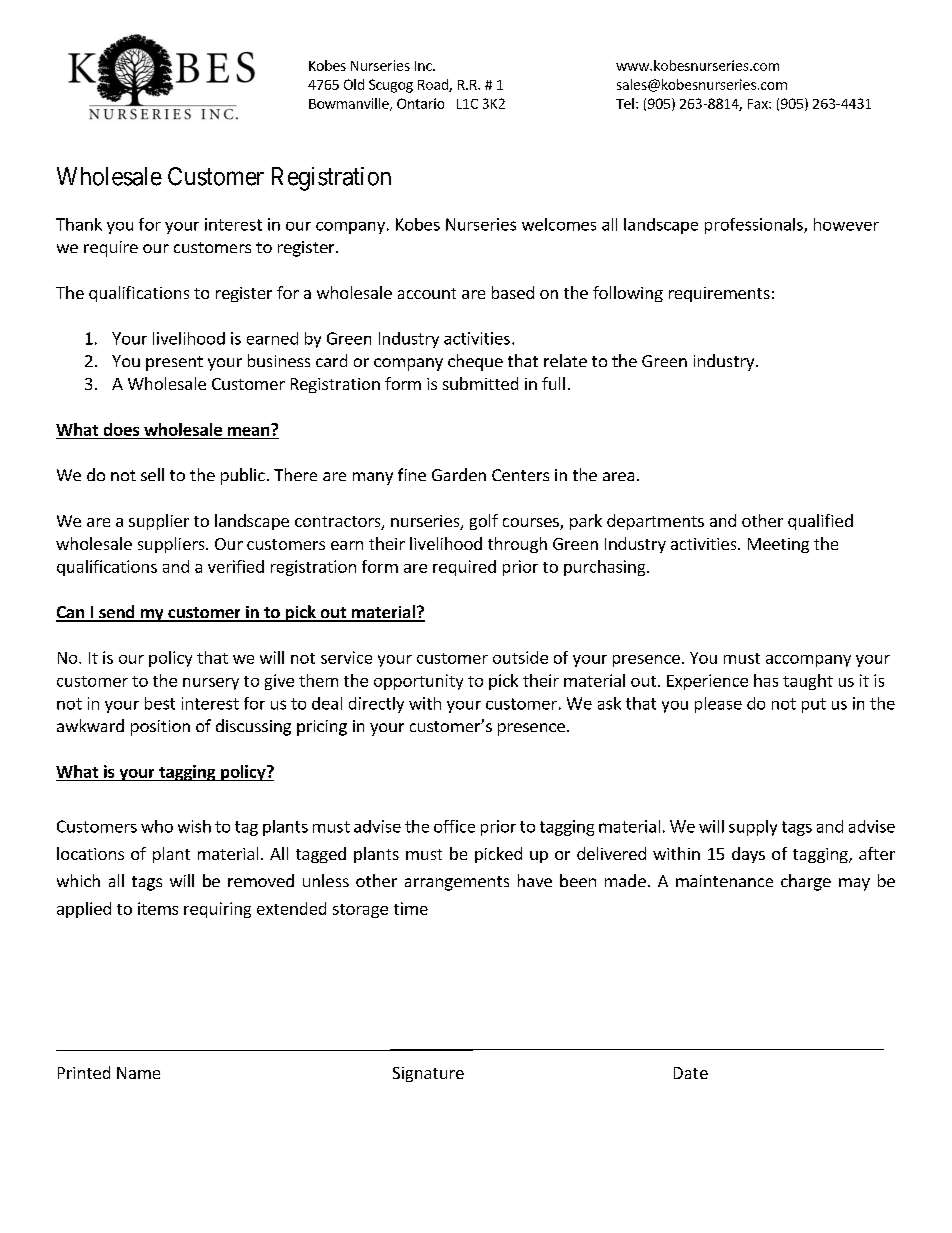  What do you see at coordinates (121, 429) in the page?
I see `does` at bounding box center [121, 429].
